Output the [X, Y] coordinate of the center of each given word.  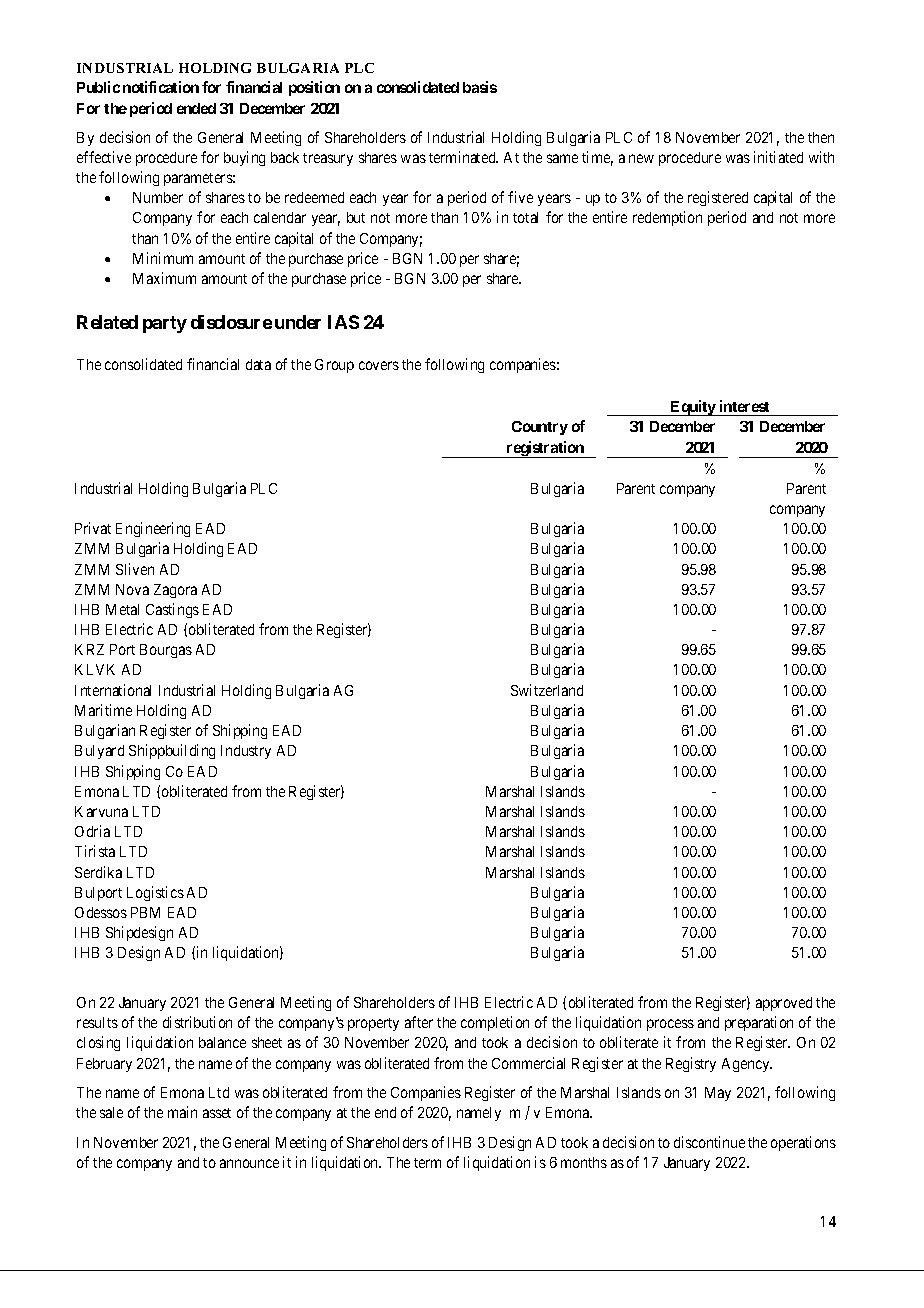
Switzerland [547, 690]
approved [784, 1004]
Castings [172, 610]
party [165, 324]
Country [540, 428]
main [182, 1112]
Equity [693, 408]
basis [480, 87]
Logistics [155, 893]
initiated [778, 157]
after [419, 1022]
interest [744, 406]
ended [196, 108]
